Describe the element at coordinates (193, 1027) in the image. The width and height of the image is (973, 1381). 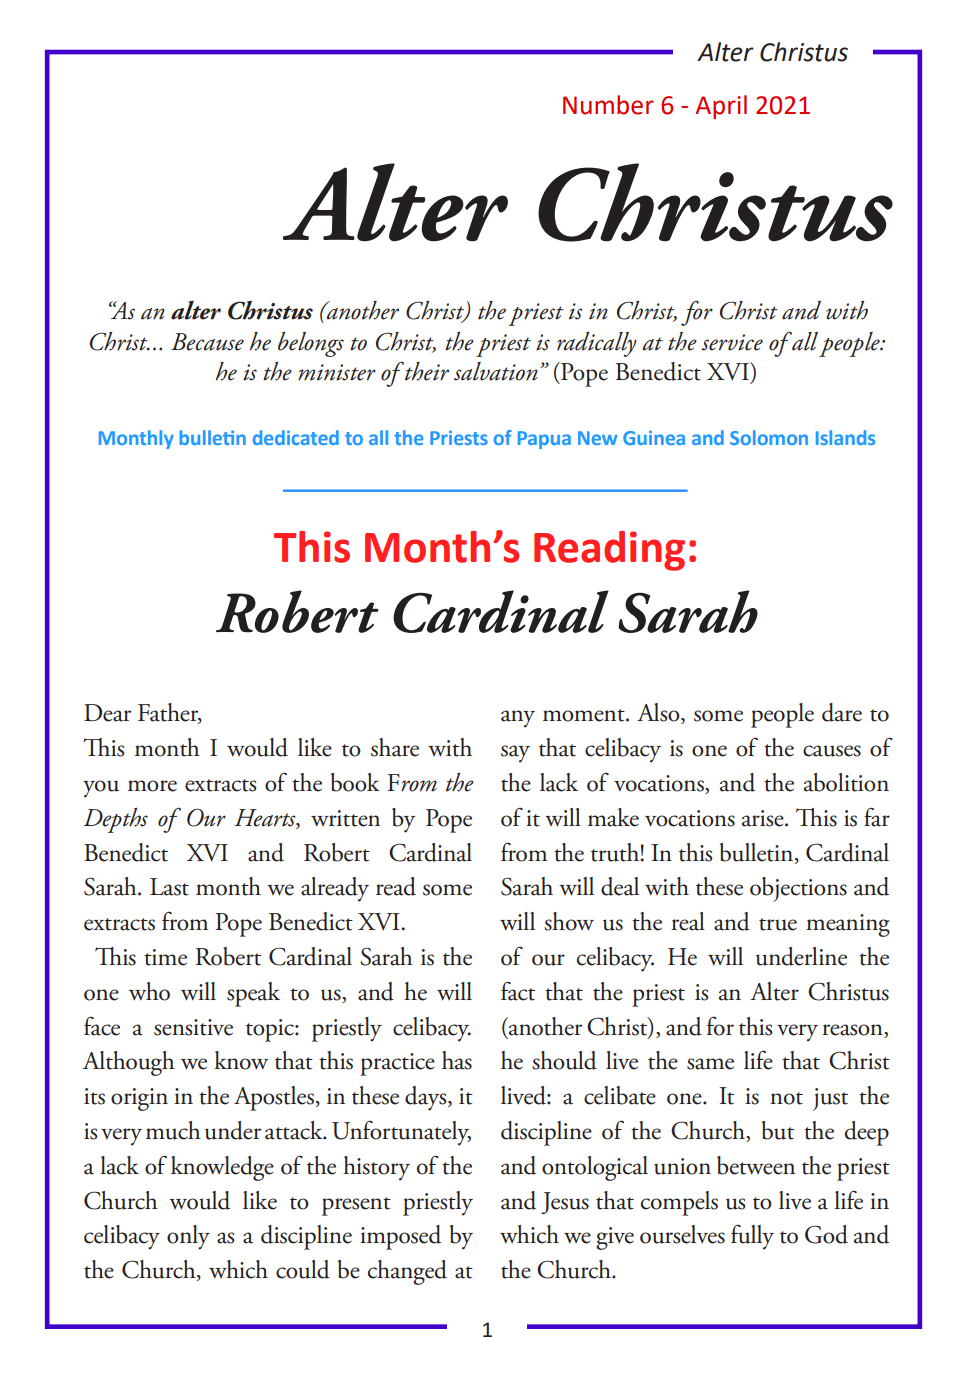
I see `sensitive` at that location.
